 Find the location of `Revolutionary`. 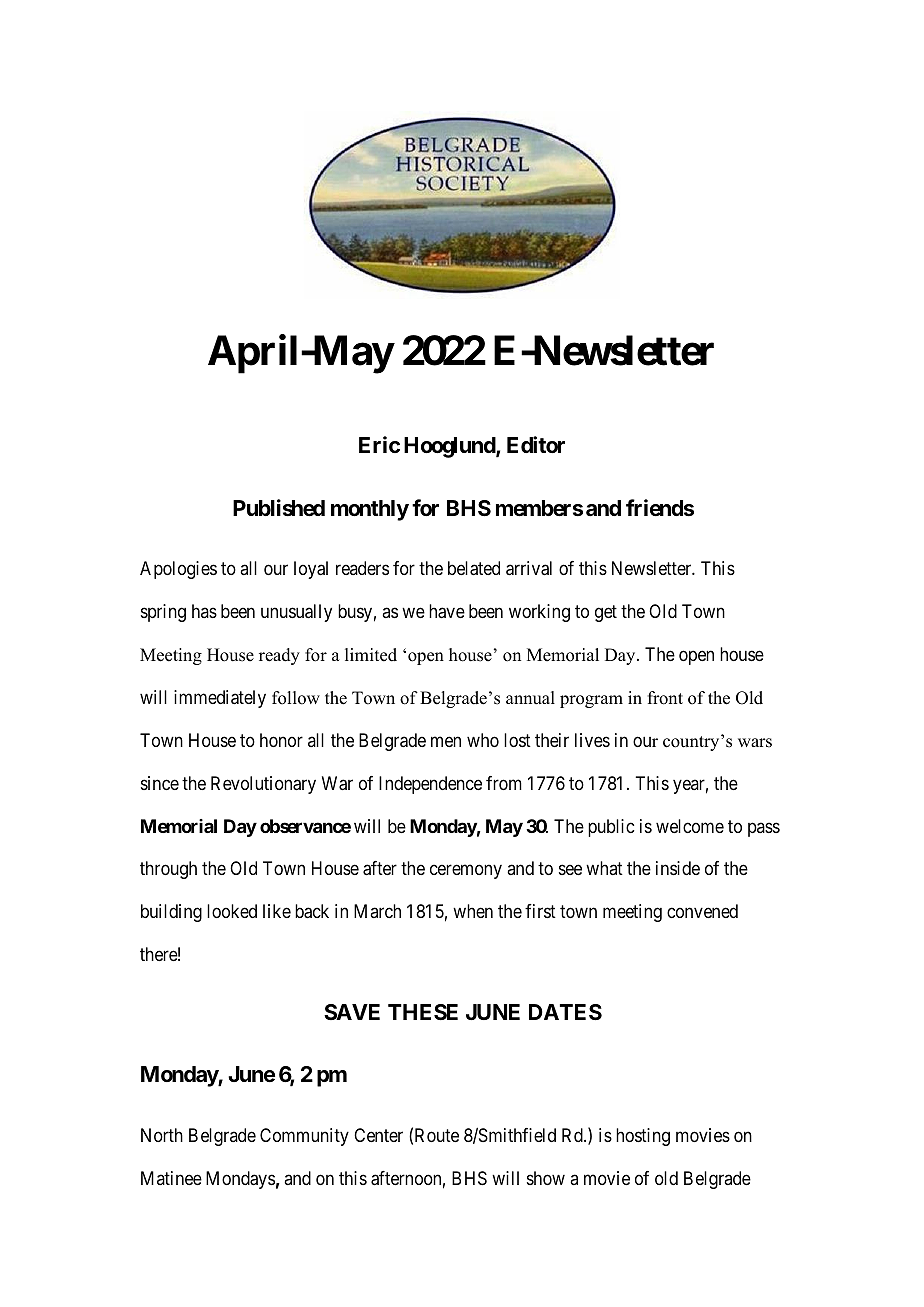

Revolutionary is located at coordinates (263, 785).
